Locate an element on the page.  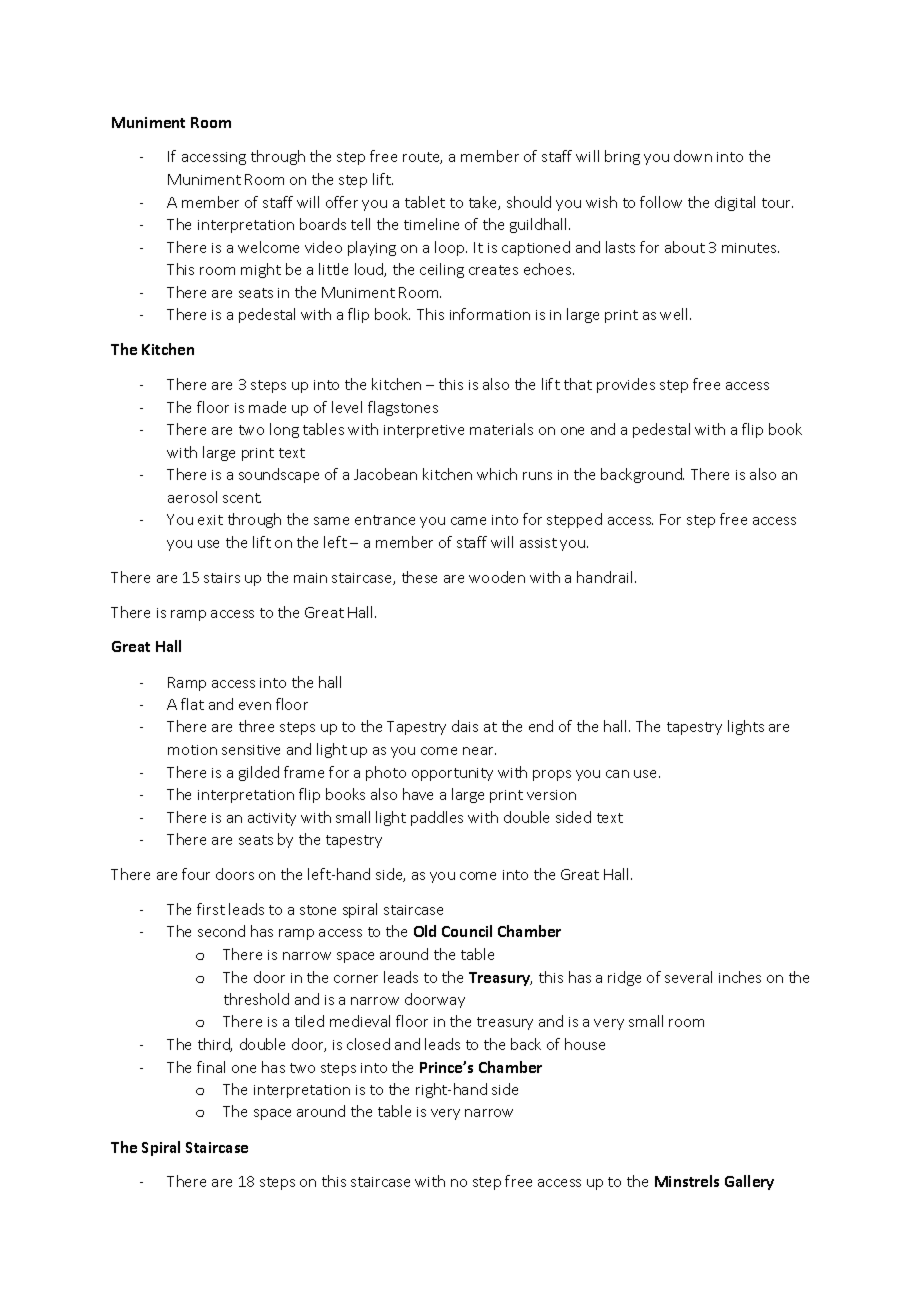
dais is located at coordinates (465, 726).
